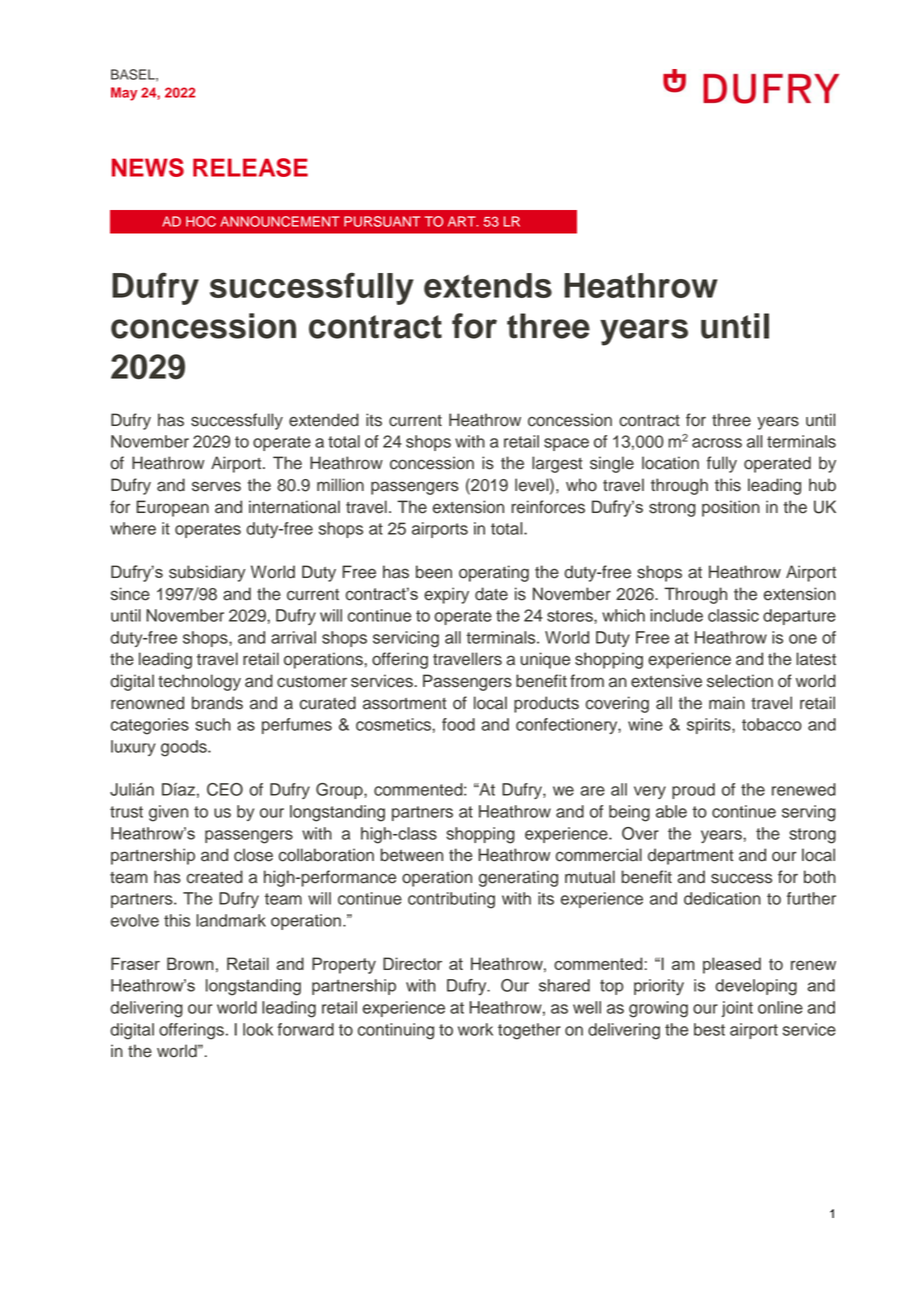 The width and height of the image is (924, 1309). I want to click on Brown, so click(190, 963).
